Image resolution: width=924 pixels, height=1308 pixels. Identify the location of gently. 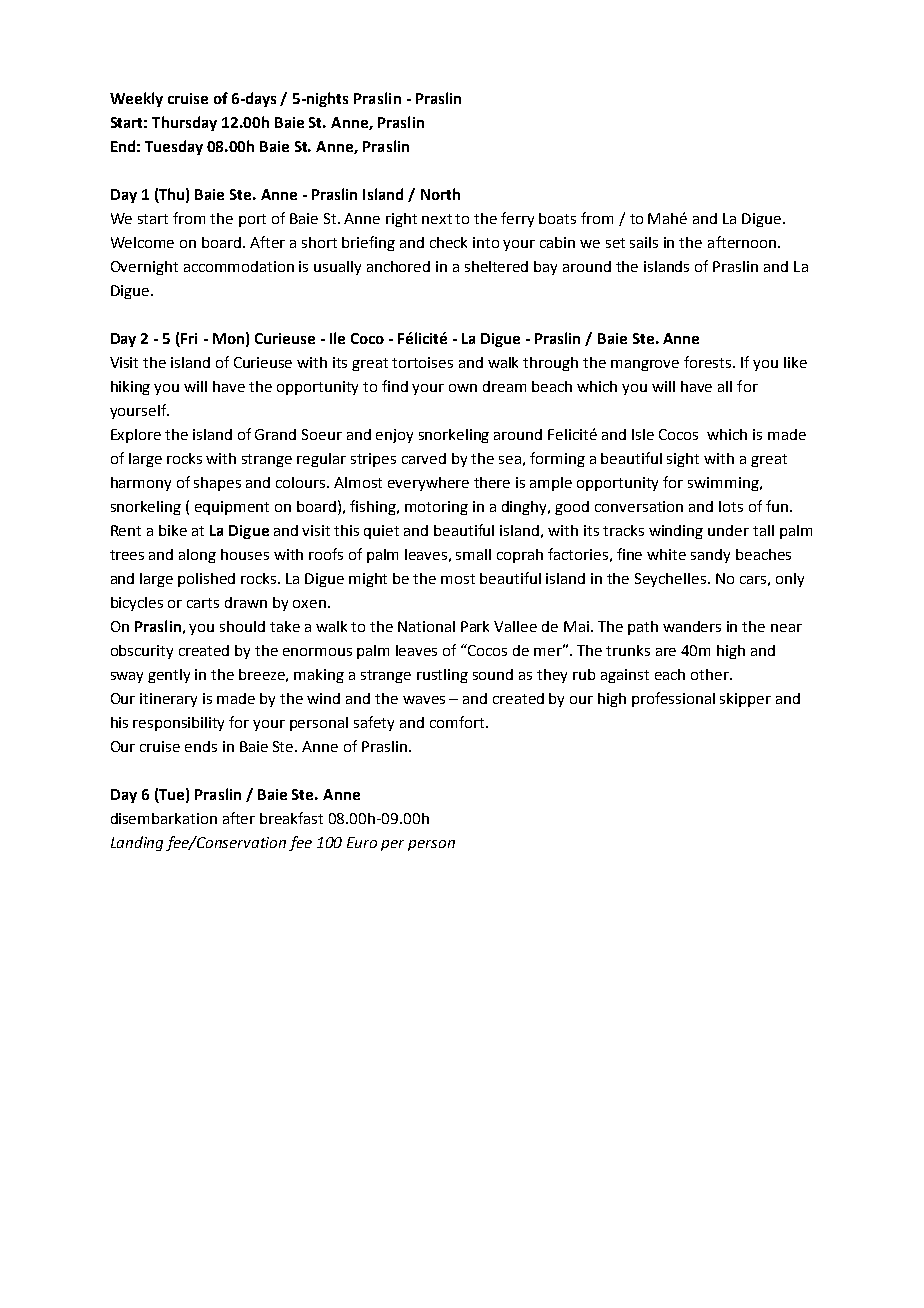
(169, 676).
